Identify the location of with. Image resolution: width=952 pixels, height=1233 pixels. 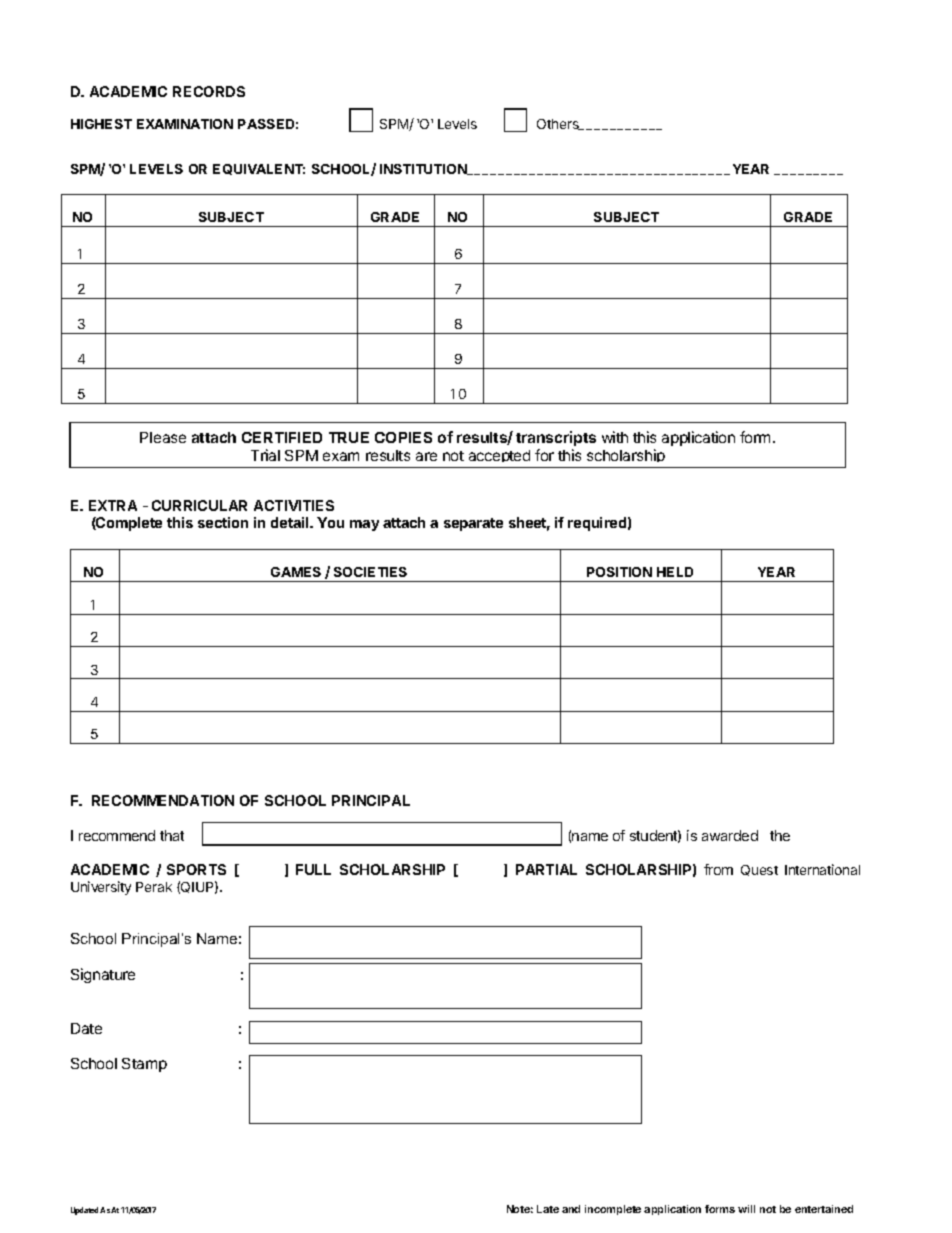
(615, 437).
